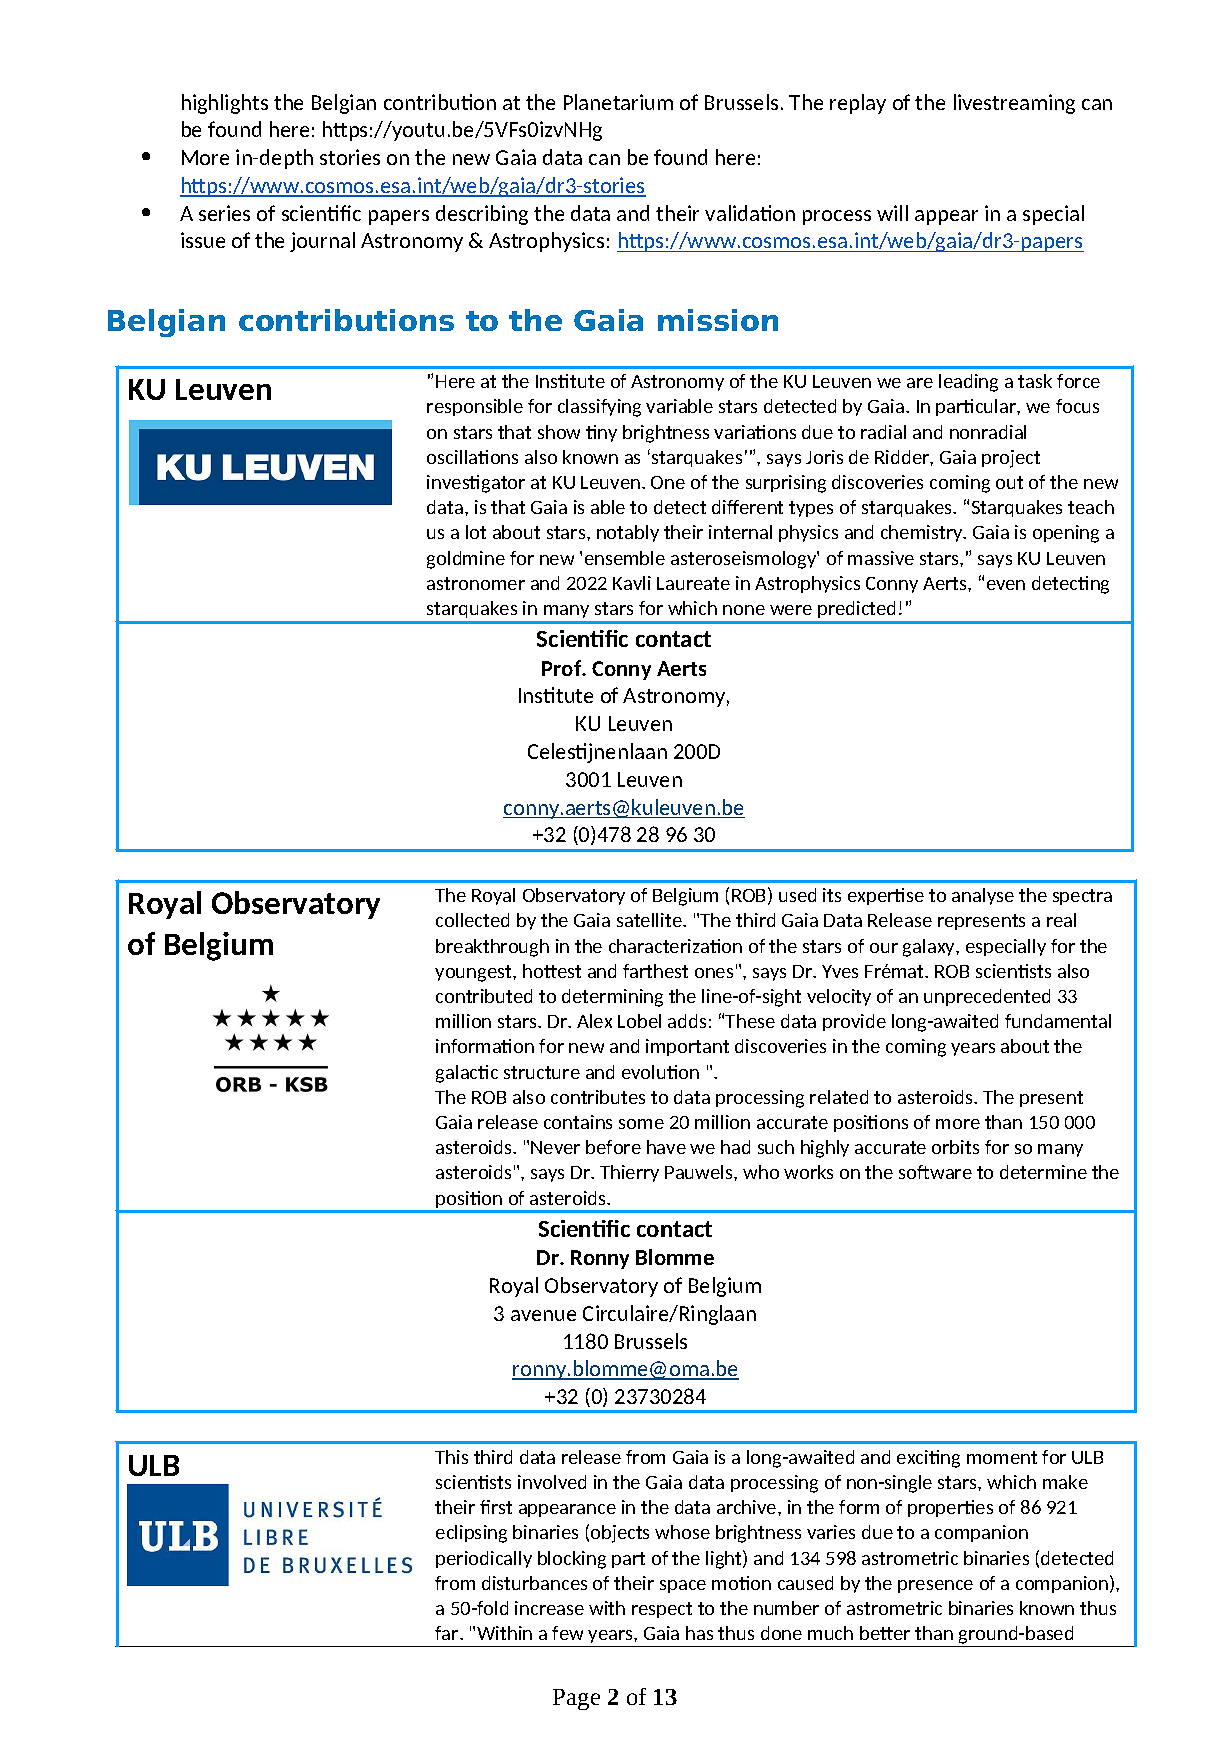 The height and width of the screenshot is (1739, 1230). Describe the element at coordinates (632, 583) in the screenshot. I see `Kavli` at that location.
